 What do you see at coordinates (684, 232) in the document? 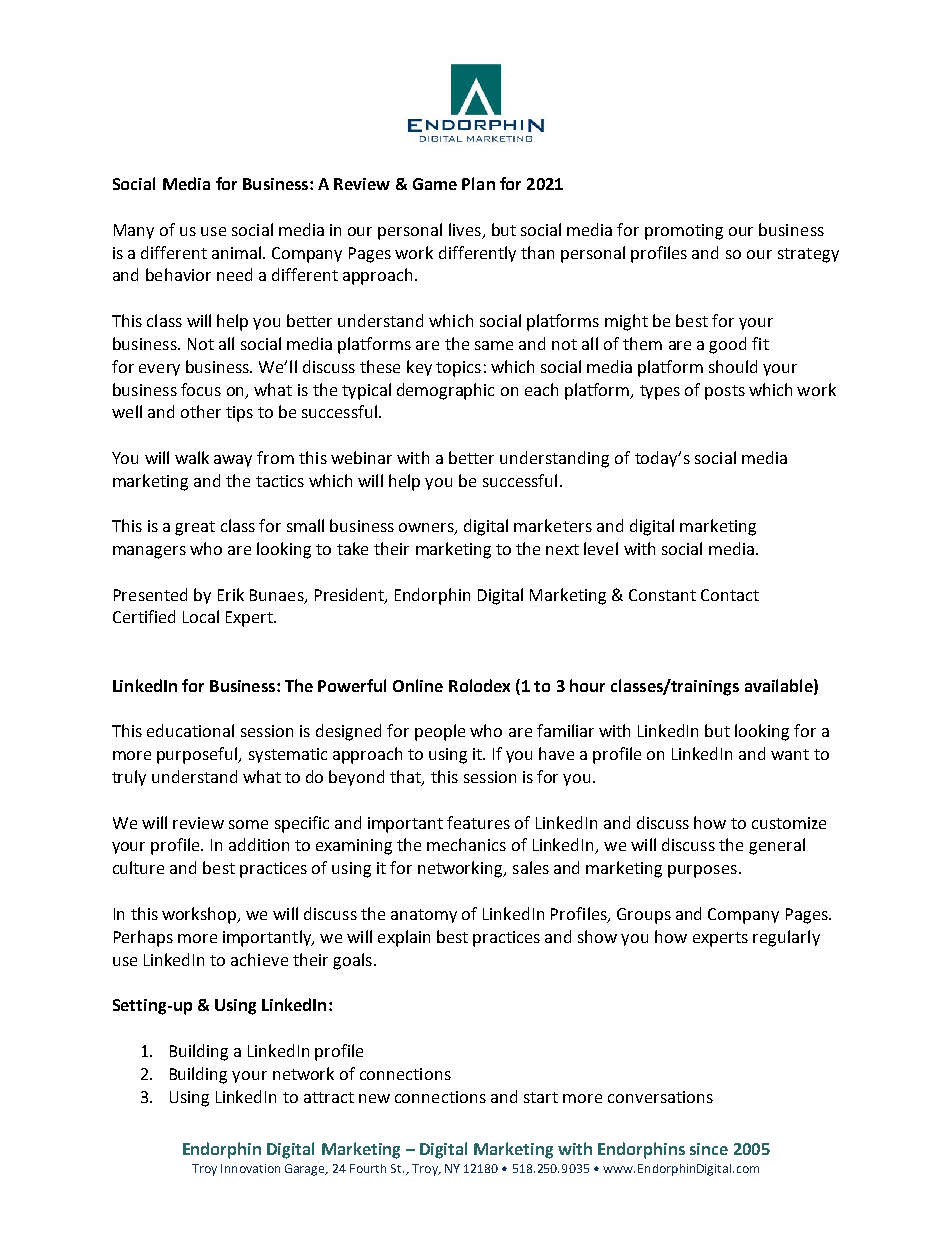
I see `promoting` at bounding box center [684, 232].
